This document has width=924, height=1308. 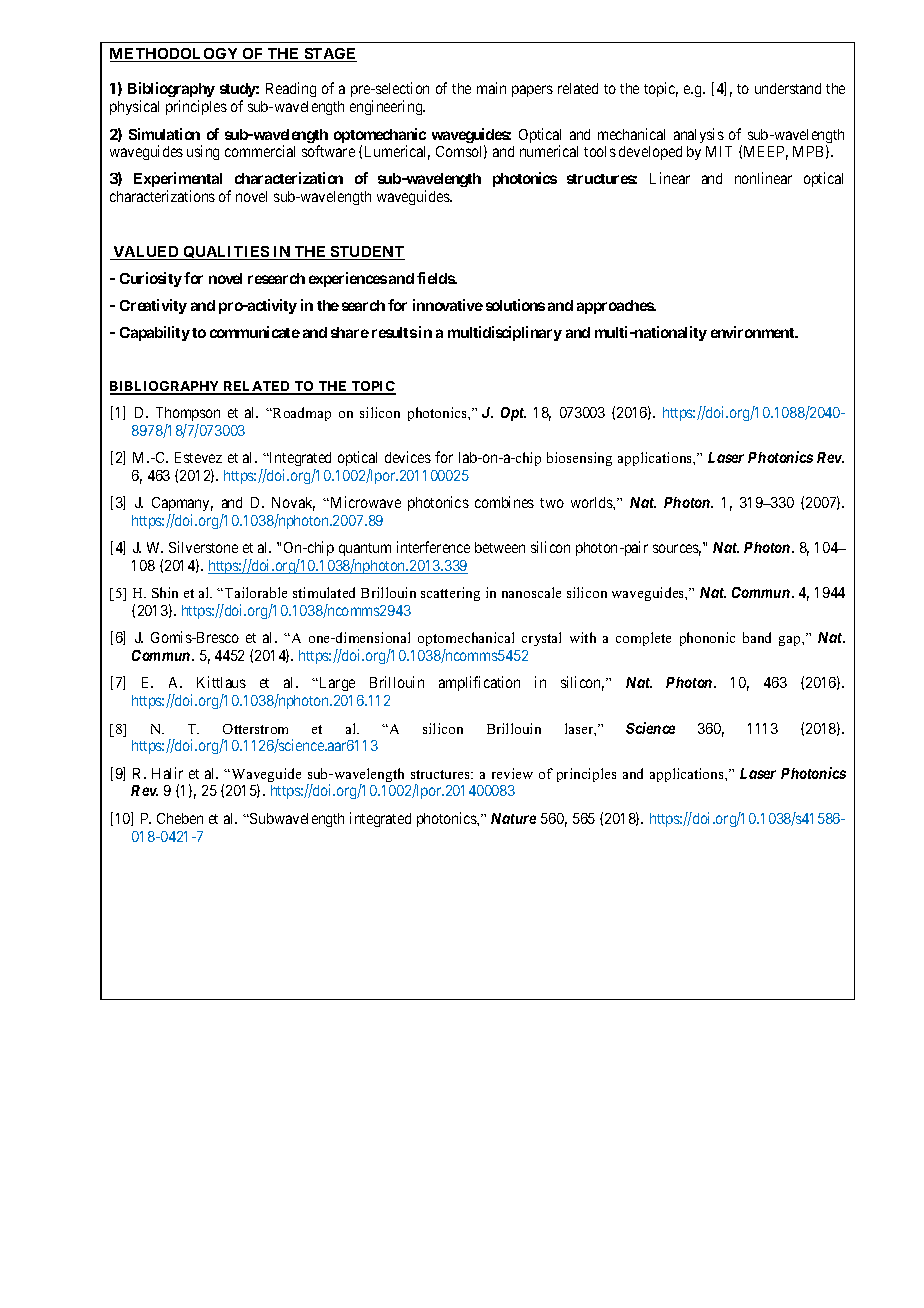 I want to click on Nature, so click(x=513, y=818).
